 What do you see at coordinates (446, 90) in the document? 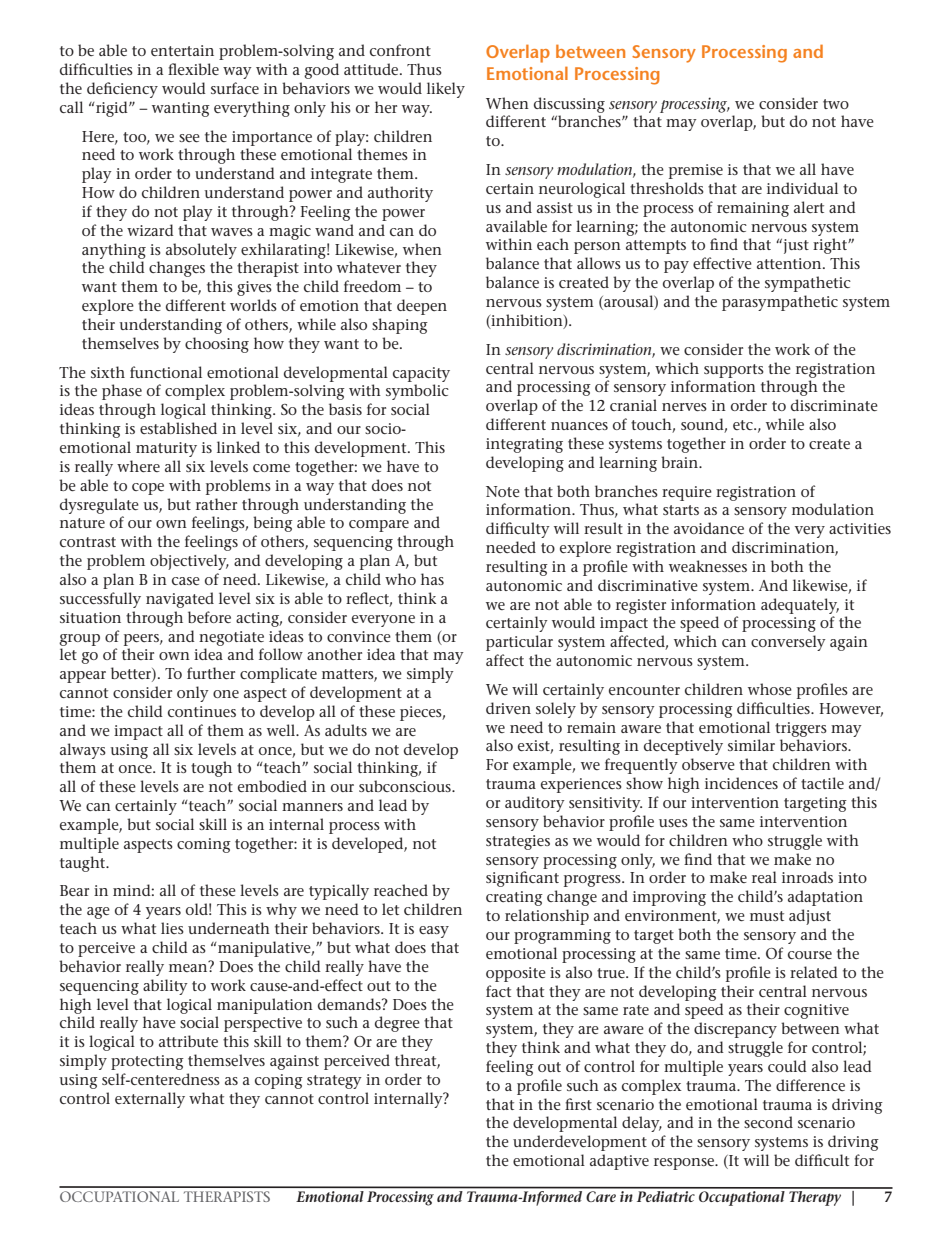
I see `likely` at bounding box center [446, 90].
